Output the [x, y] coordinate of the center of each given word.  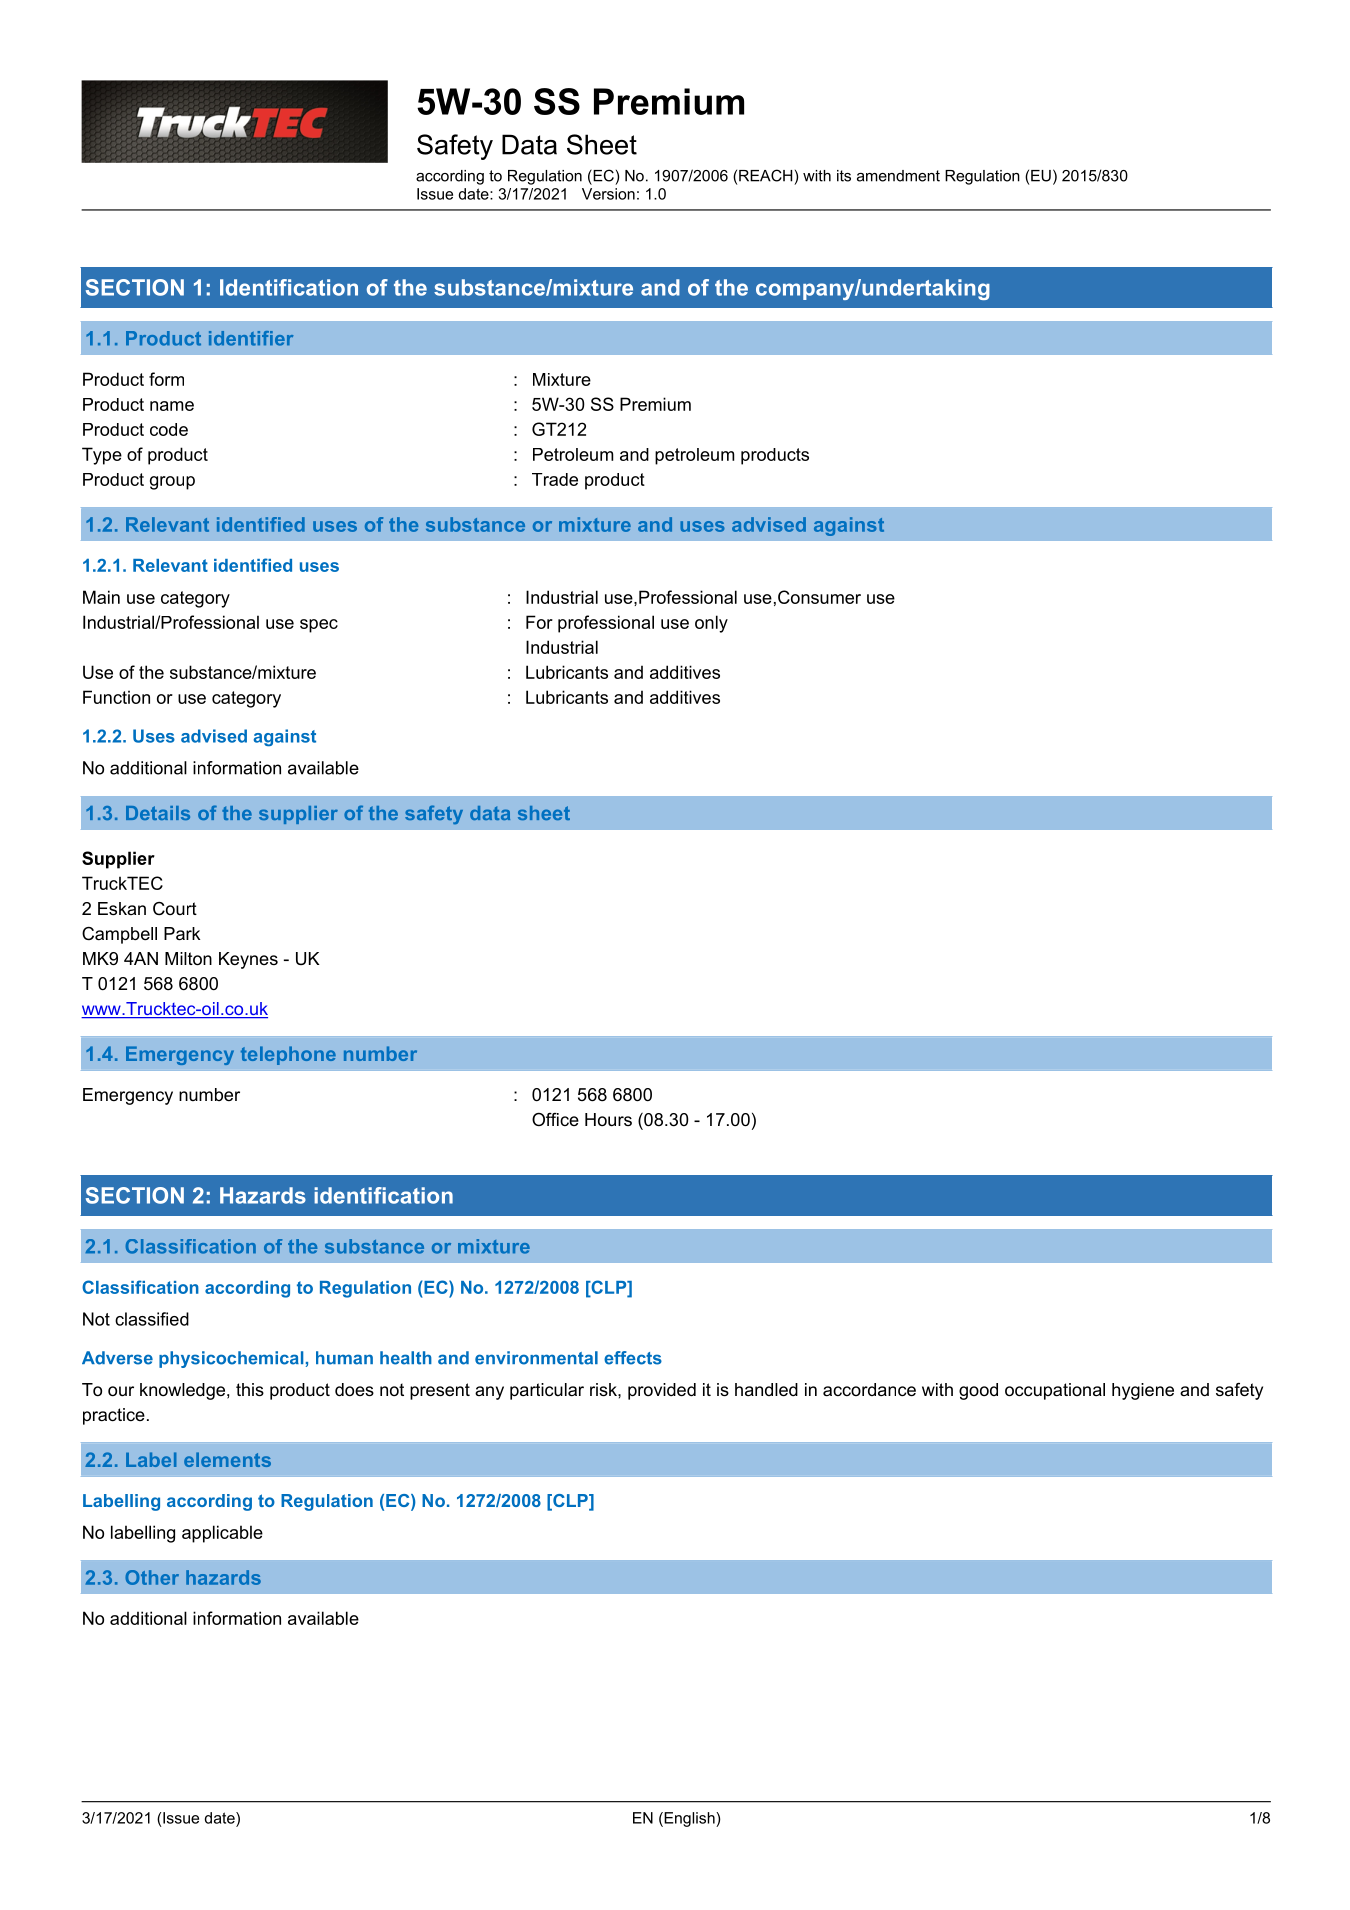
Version [608, 194]
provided [662, 1391]
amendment [898, 176]
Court [175, 909]
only [711, 624]
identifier [251, 338]
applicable [222, 1534]
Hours [608, 1120]
